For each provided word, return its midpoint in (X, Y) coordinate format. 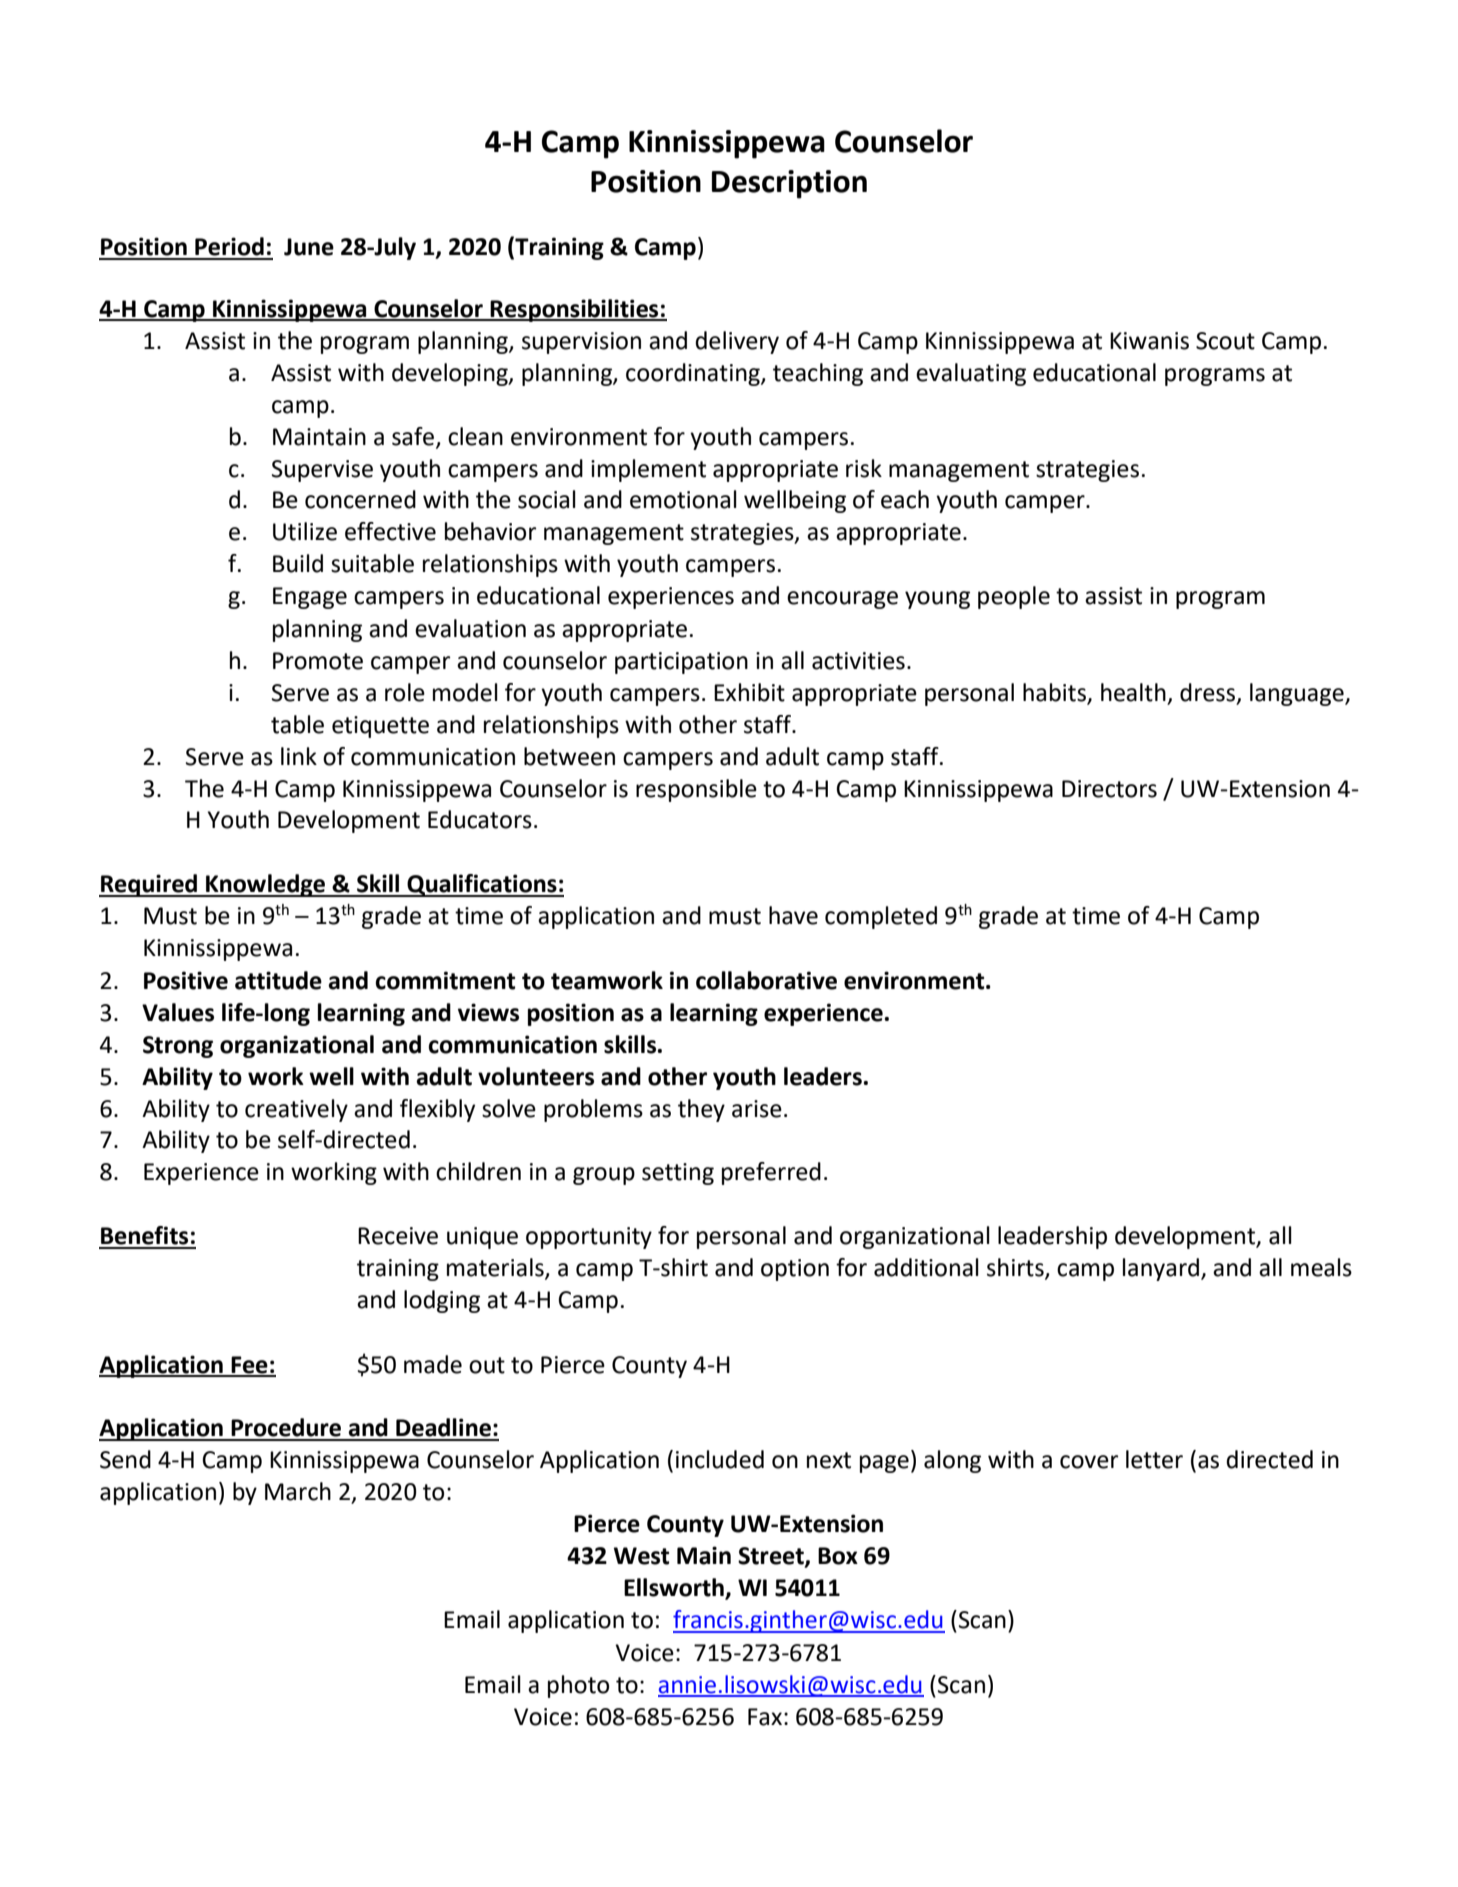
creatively (296, 1110)
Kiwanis (1149, 341)
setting (678, 1174)
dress (1209, 693)
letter (1154, 1459)
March (298, 1491)
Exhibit (749, 692)
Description (789, 184)
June (309, 247)
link (299, 756)
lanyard (1162, 1269)
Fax (765, 1717)
